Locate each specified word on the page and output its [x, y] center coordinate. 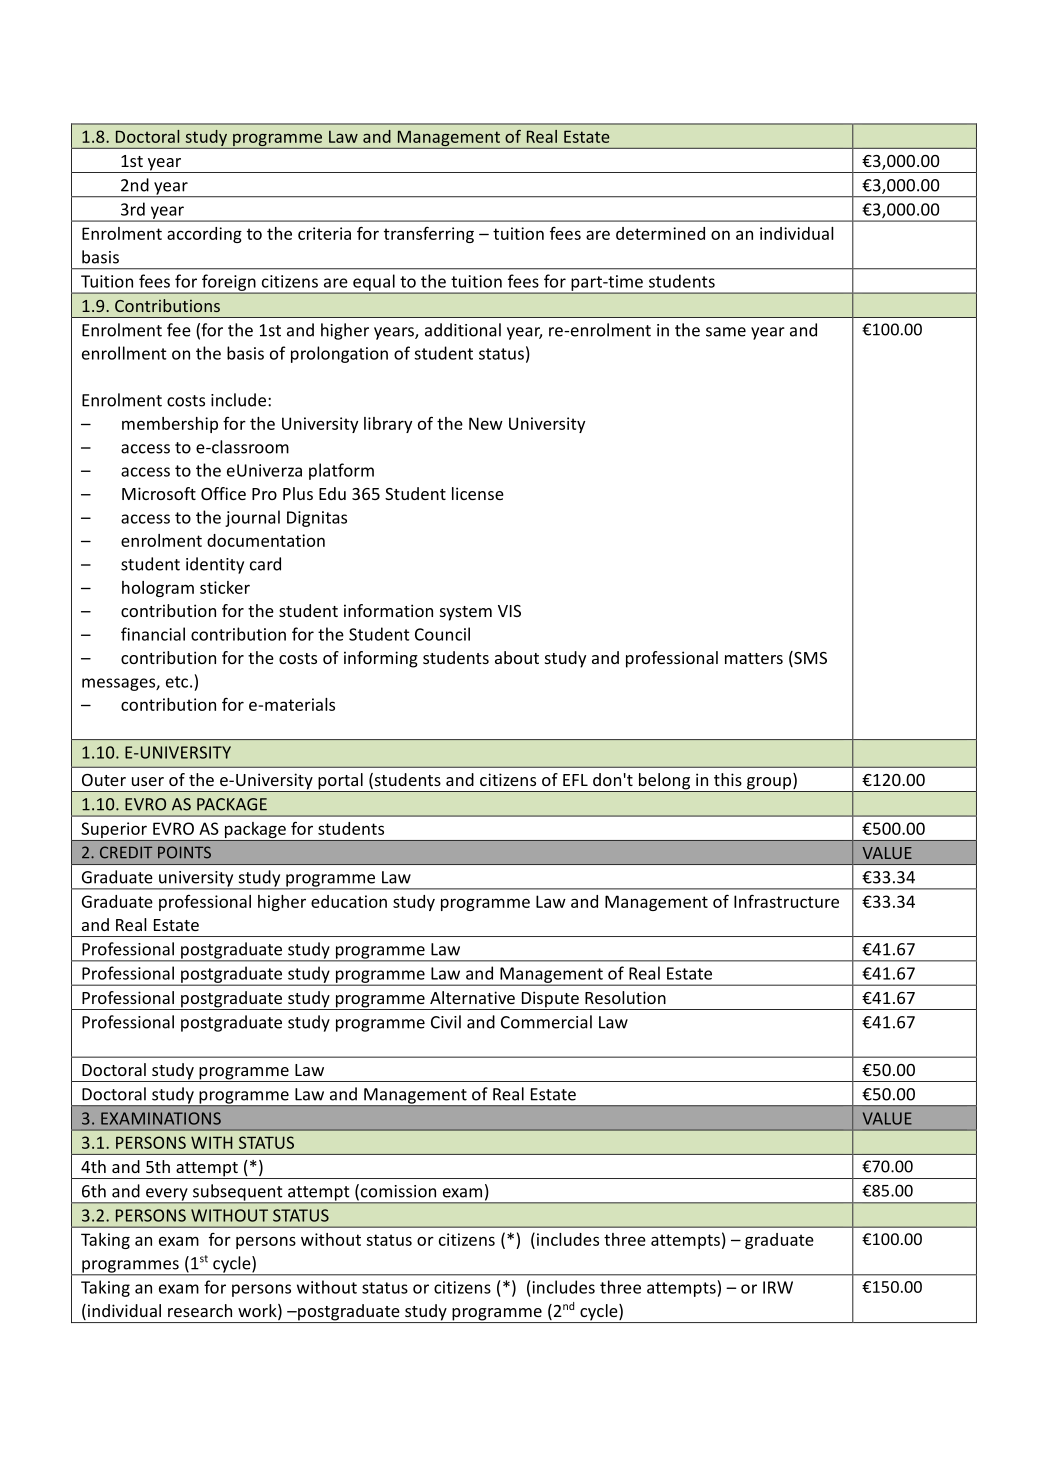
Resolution [625, 997]
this [728, 779]
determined [660, 233]
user [148, 781]
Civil [446, 1022]
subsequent [238, 1193]
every [167, 1195]
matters [754, 658]
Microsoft [159, 493]
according [204, 235]
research [200, 1310]
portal [340, 782]
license [478, 493]
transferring [429, 234]
